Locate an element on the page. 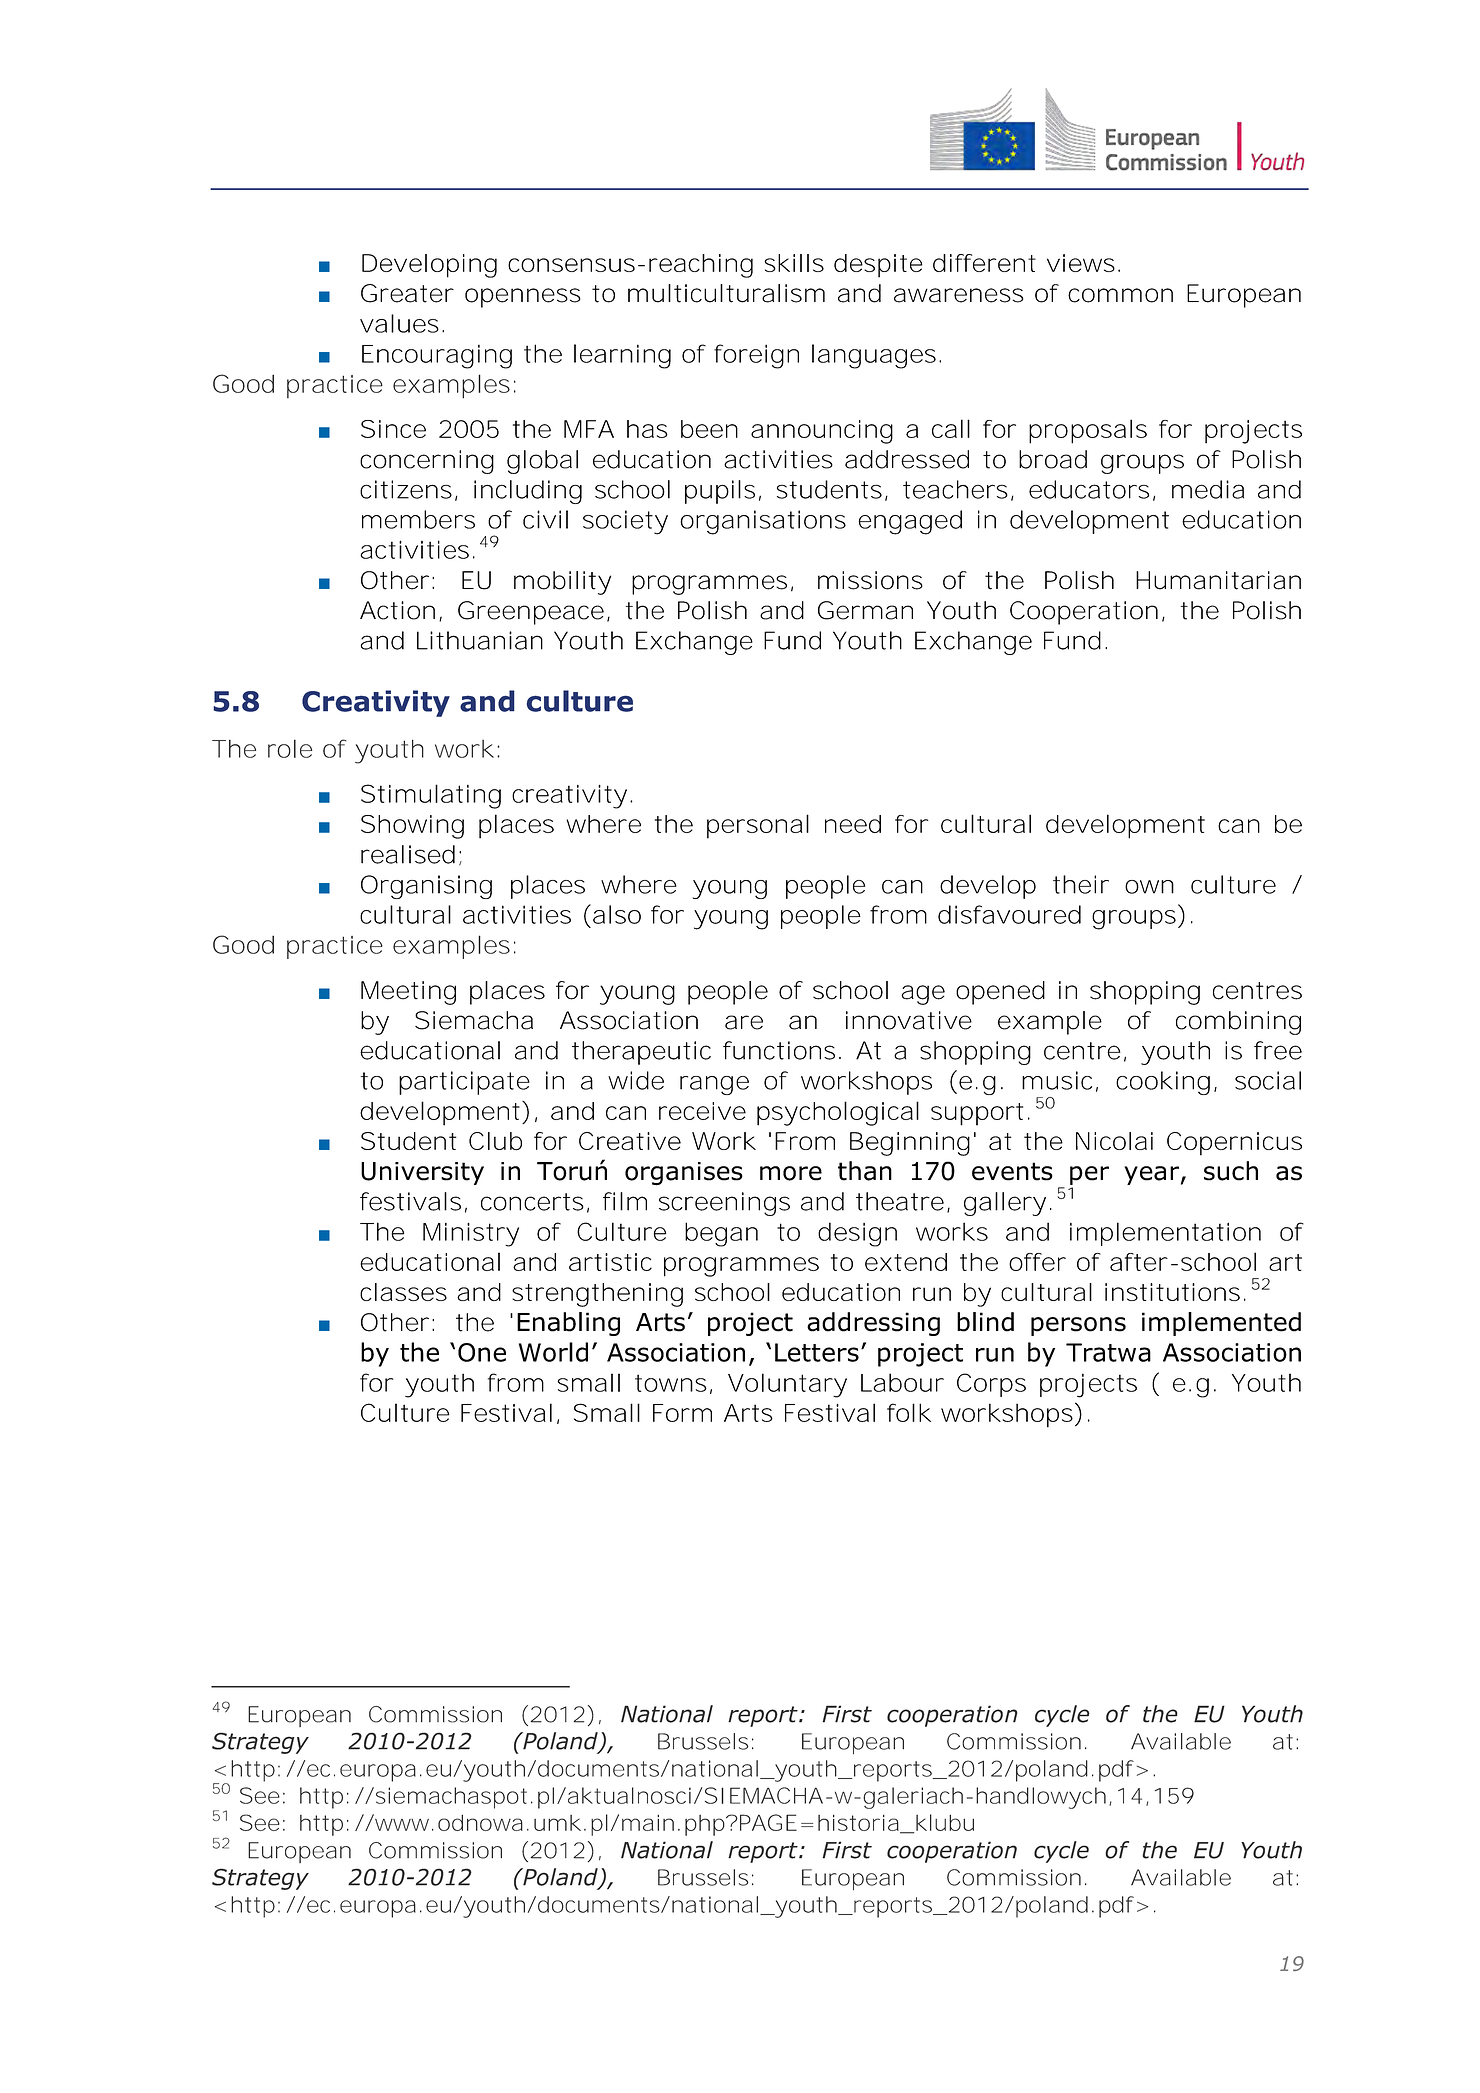  personal is located at coordinates (758, 826).
